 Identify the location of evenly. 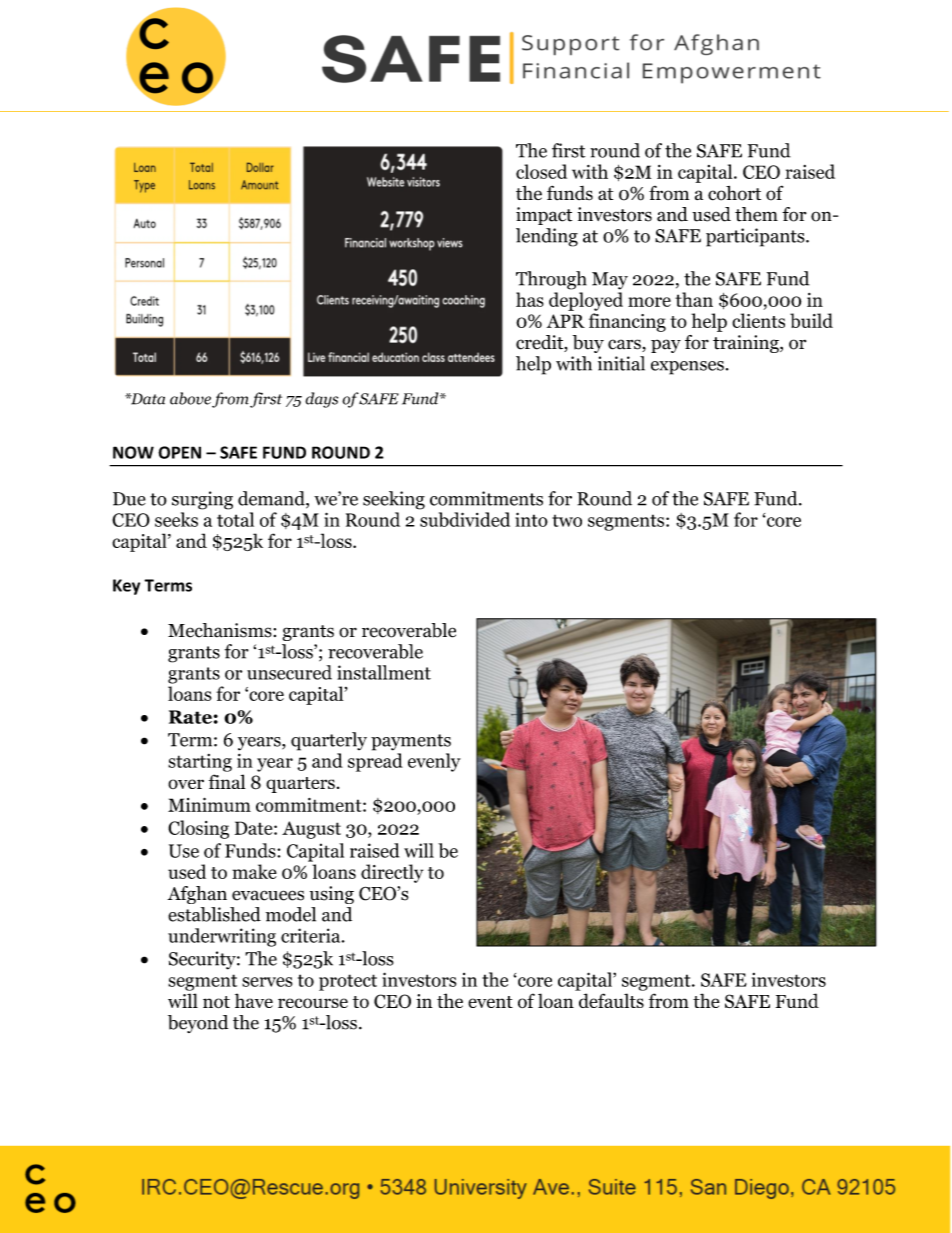
(434, 762).
